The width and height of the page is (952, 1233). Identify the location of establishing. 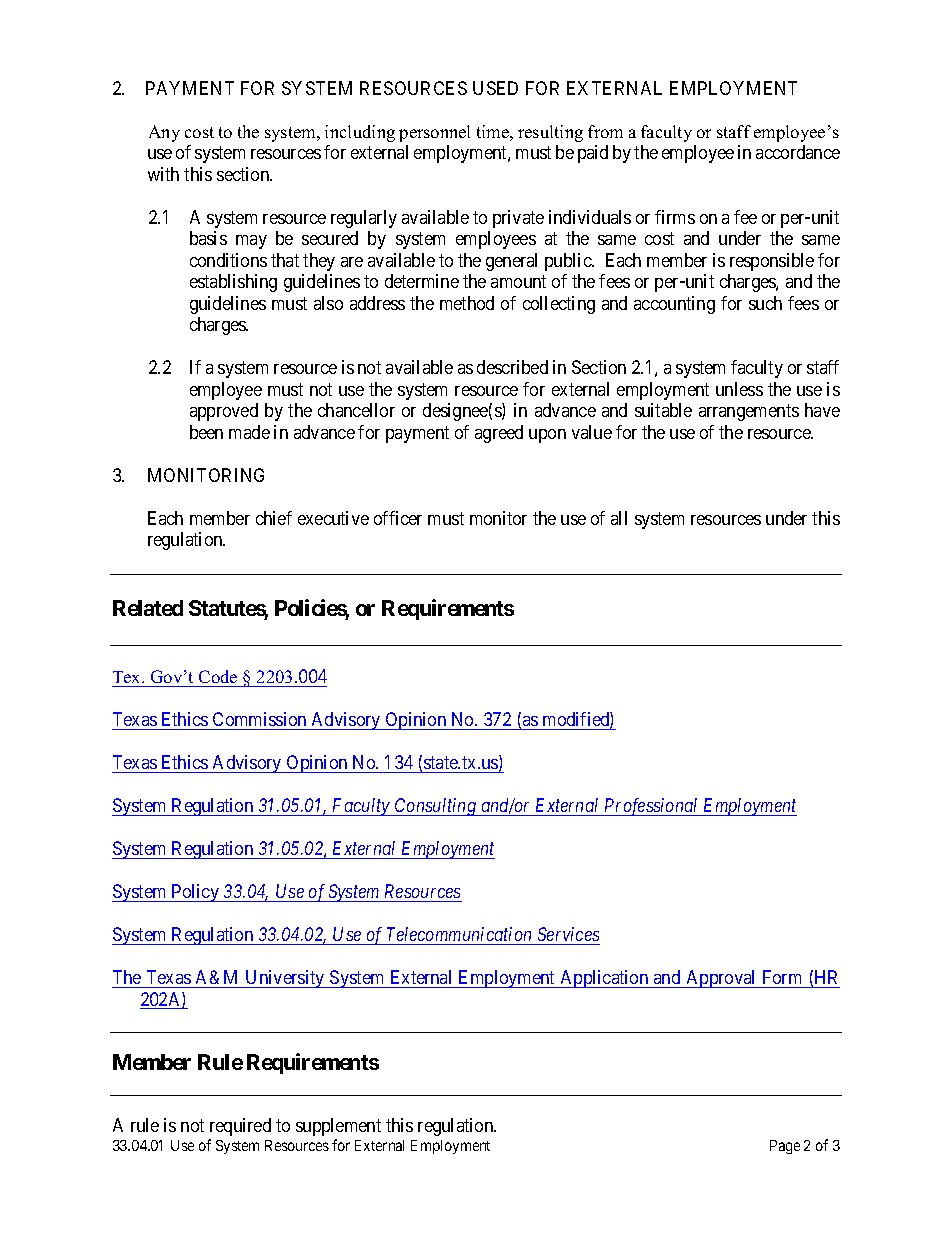
(233, 283).
